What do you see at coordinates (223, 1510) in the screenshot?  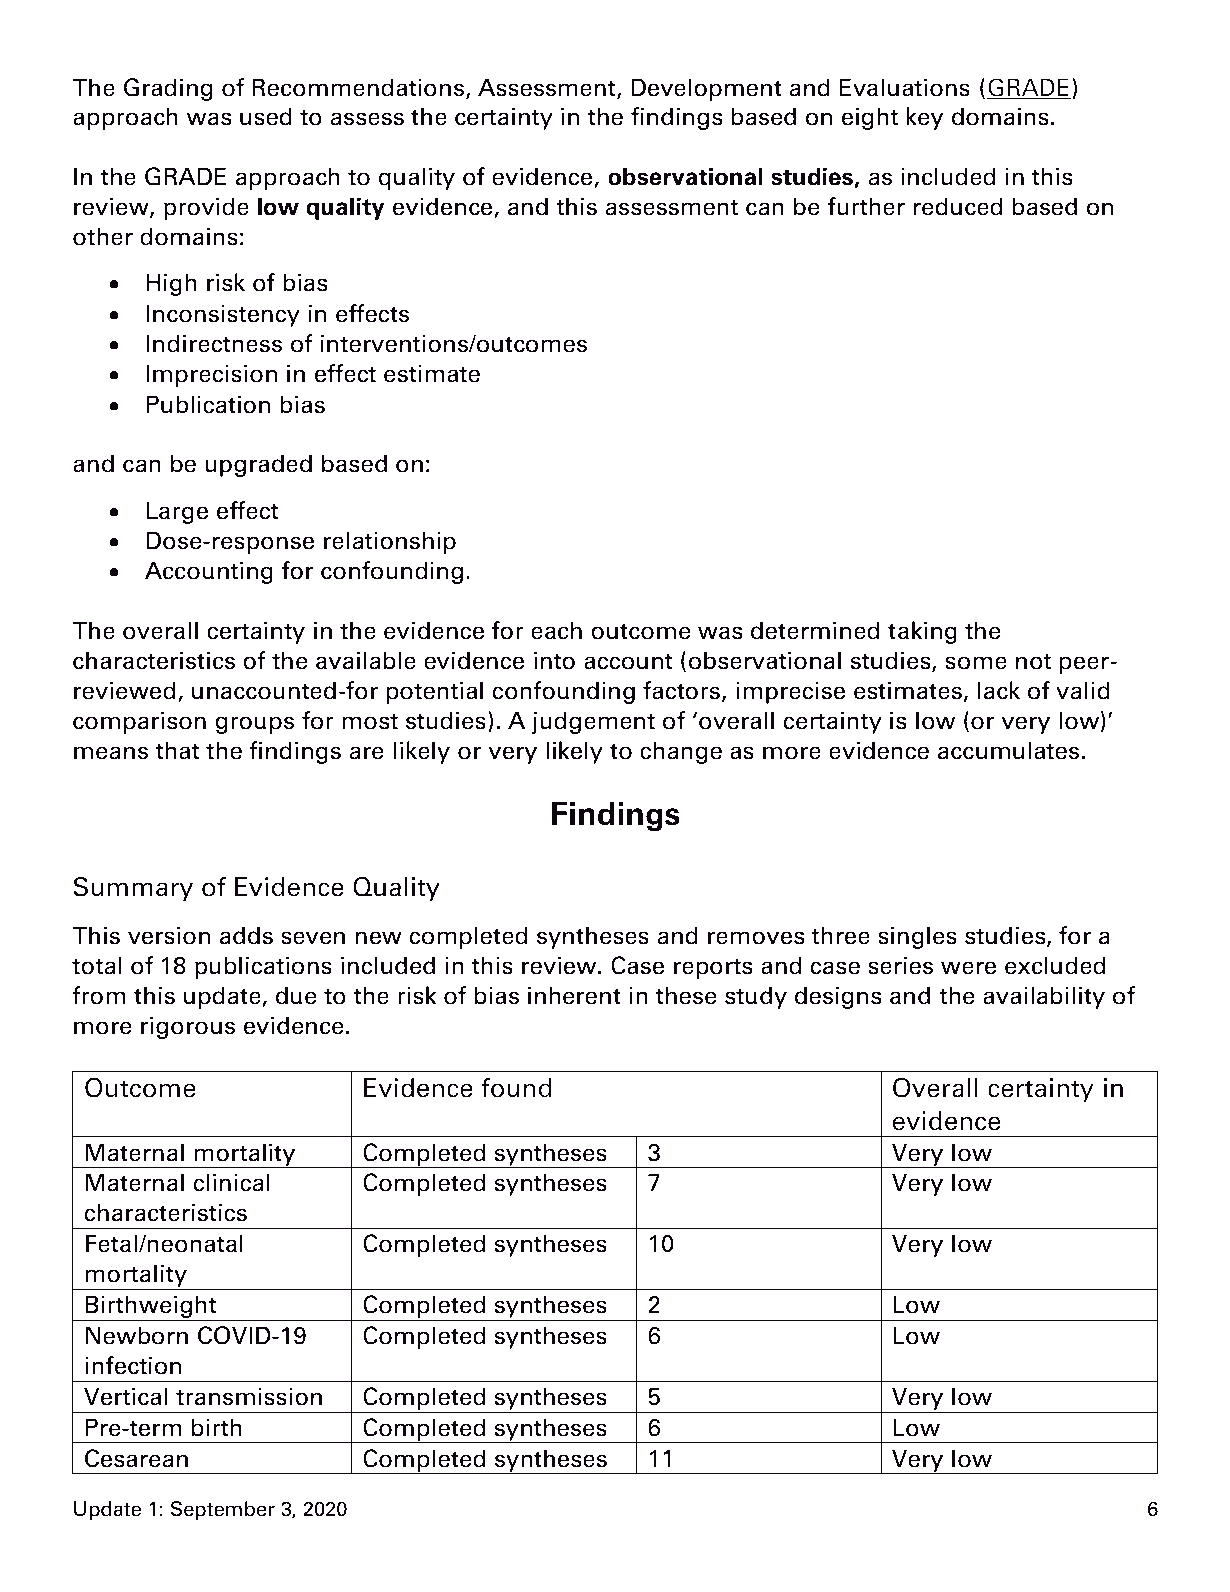 I see `September` at bounding box center [223, 1510].
